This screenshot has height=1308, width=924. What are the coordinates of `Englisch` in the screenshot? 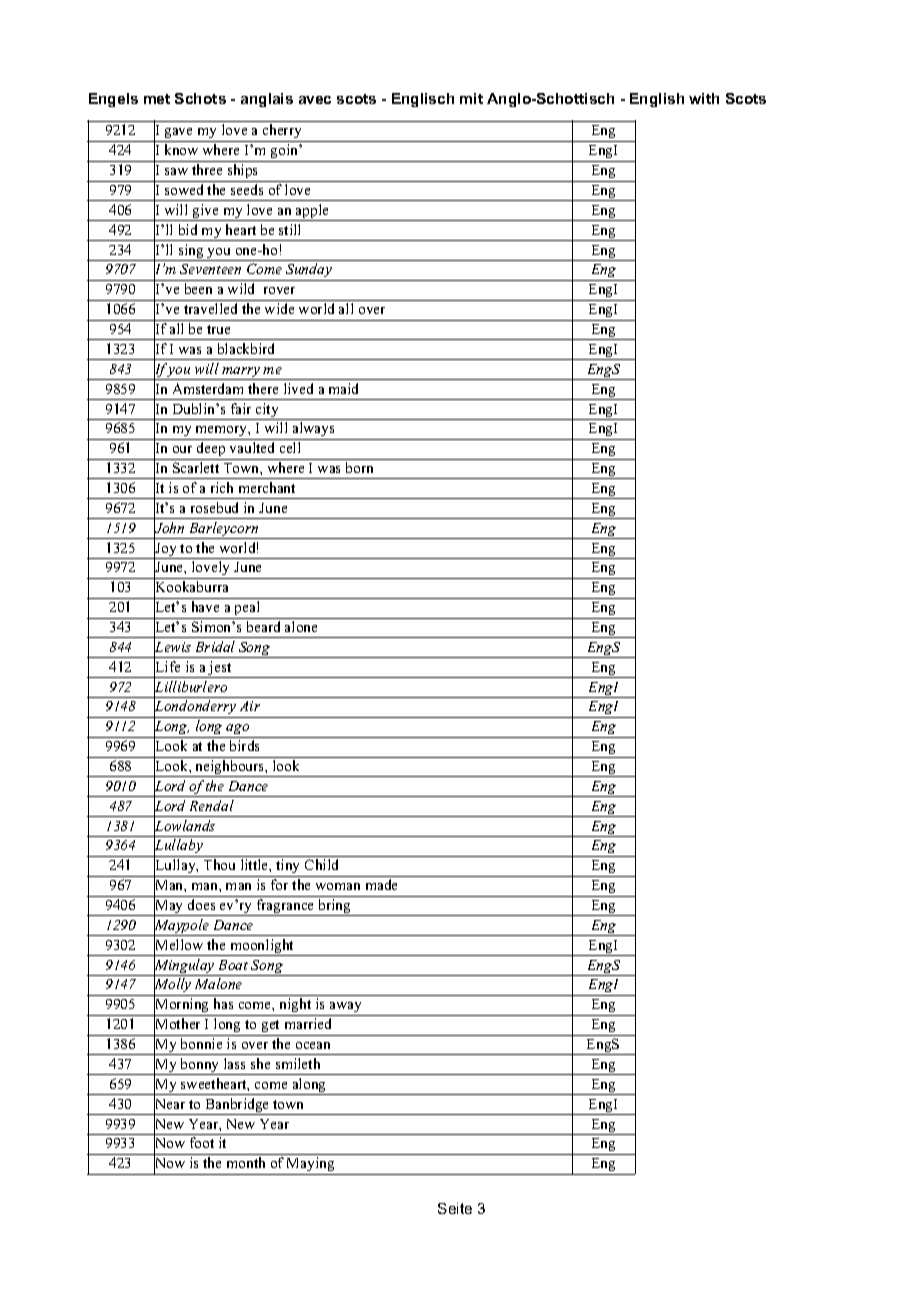 It's located at (423, 100).
